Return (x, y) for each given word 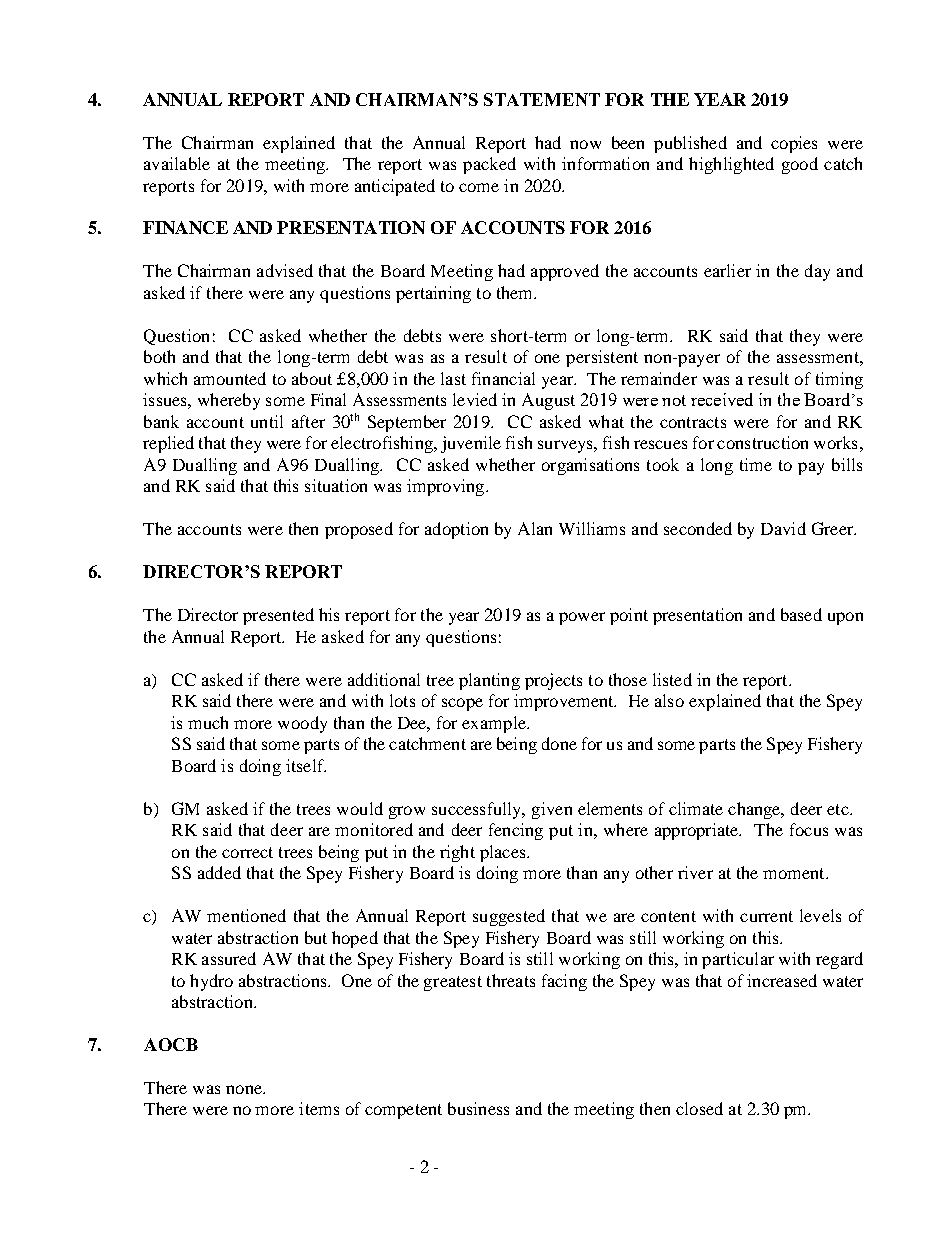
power (582, 618)
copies (794, 144)
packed (489, 165)
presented (278, 616)
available (177, 163)
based (801, 614)
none (245, 1089)
